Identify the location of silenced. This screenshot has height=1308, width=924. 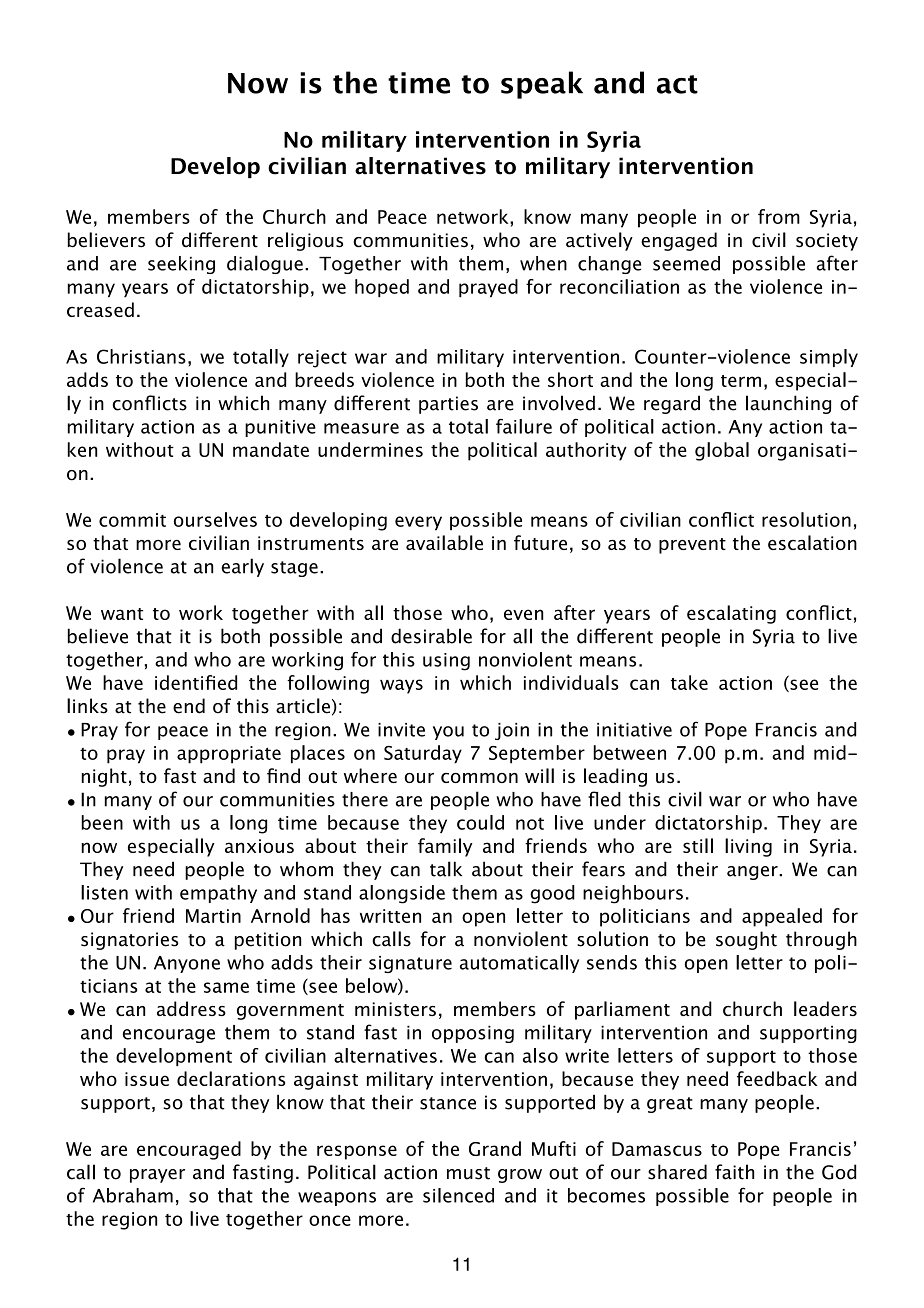
(458, 1195).
